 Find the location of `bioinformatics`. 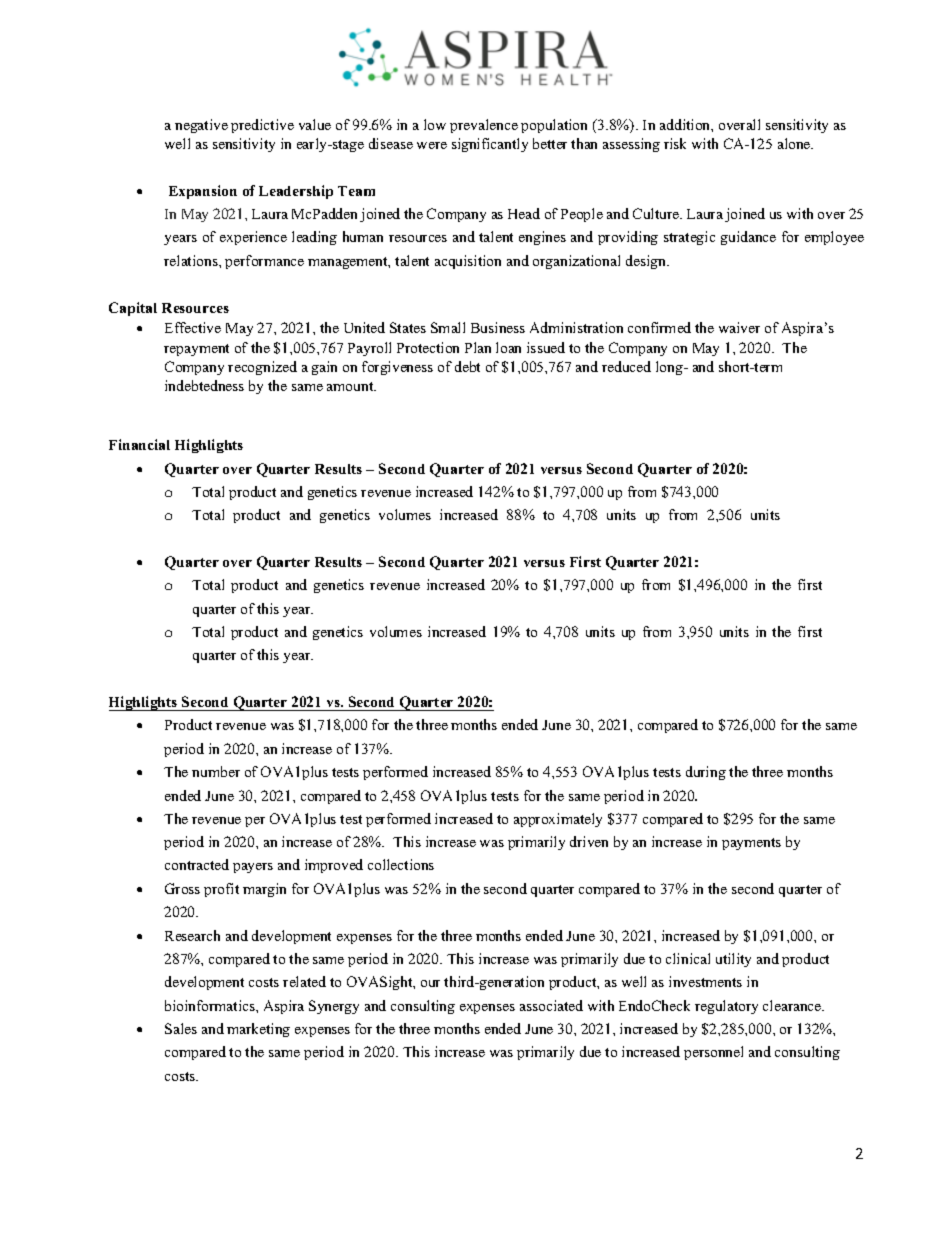

bioinformatics is located at coordinates (211, 1005).
